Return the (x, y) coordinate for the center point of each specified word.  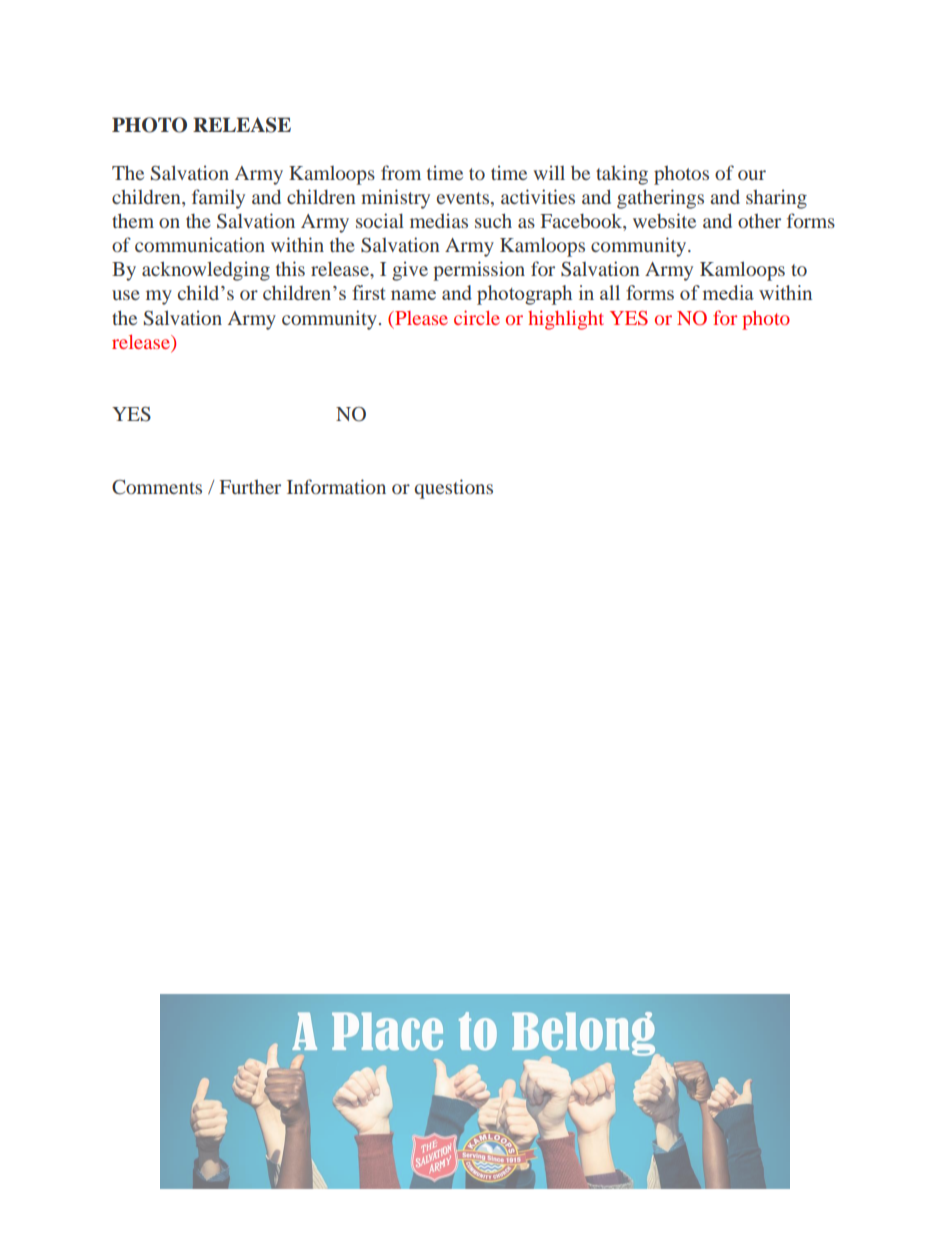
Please (420, 318)
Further (250, 487)
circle (477, 317)
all (610, 292)
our (752, 175)
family (218, 199)
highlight (566, 320)
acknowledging (206, 271)
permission (479, 271)
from (401, 172)
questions (453, 489)
